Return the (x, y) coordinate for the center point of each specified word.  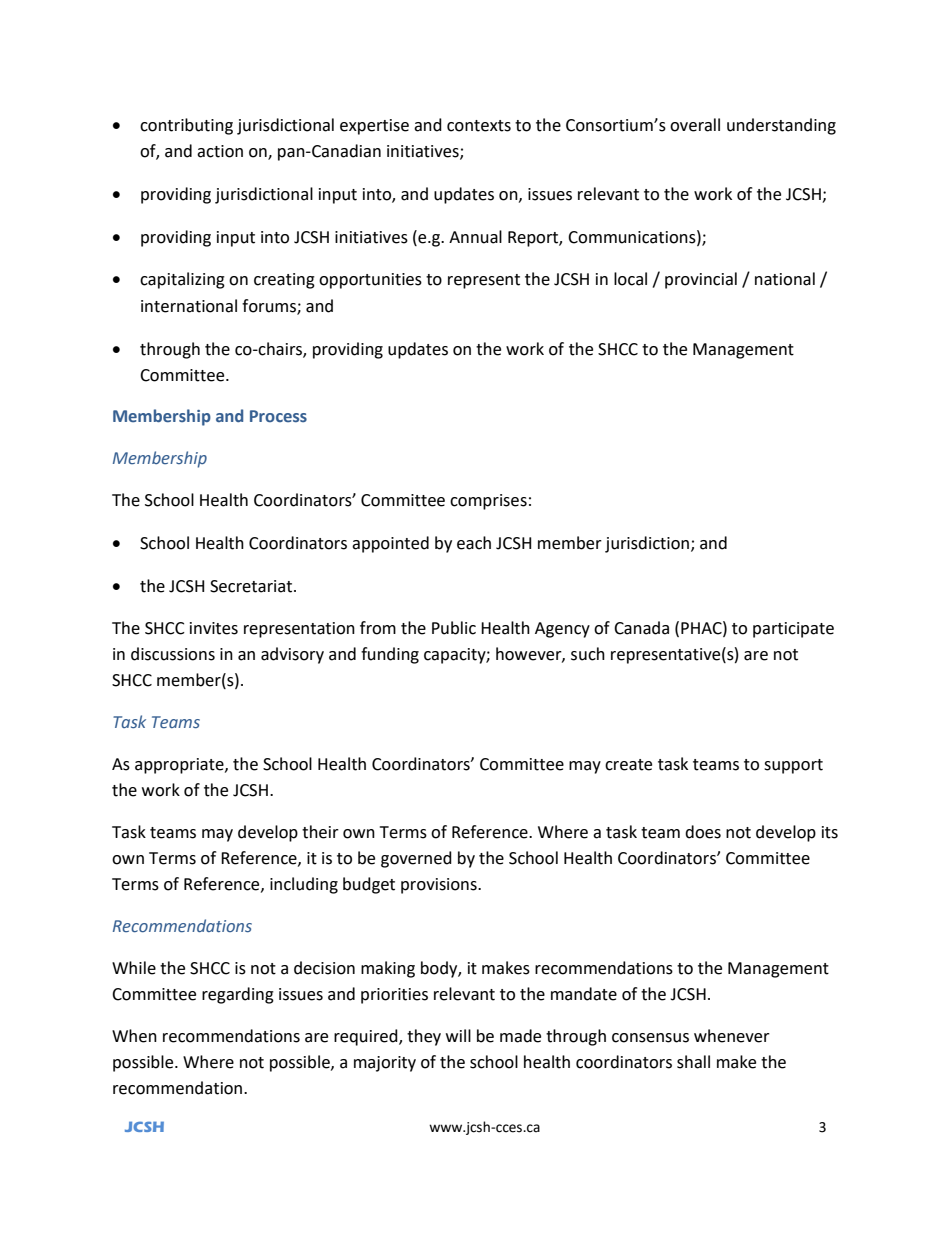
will (458, 1035)
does (703, 832)
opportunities (370, 281)
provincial (701, 280)
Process (278, 416)
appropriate (180, 766)
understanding (781, 126)
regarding (238, 995)
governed (416, 859)
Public (454, 628)
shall (693, 1062)
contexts (479, 126)
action (220, 151)
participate (793, 630)
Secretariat (252, 586)
